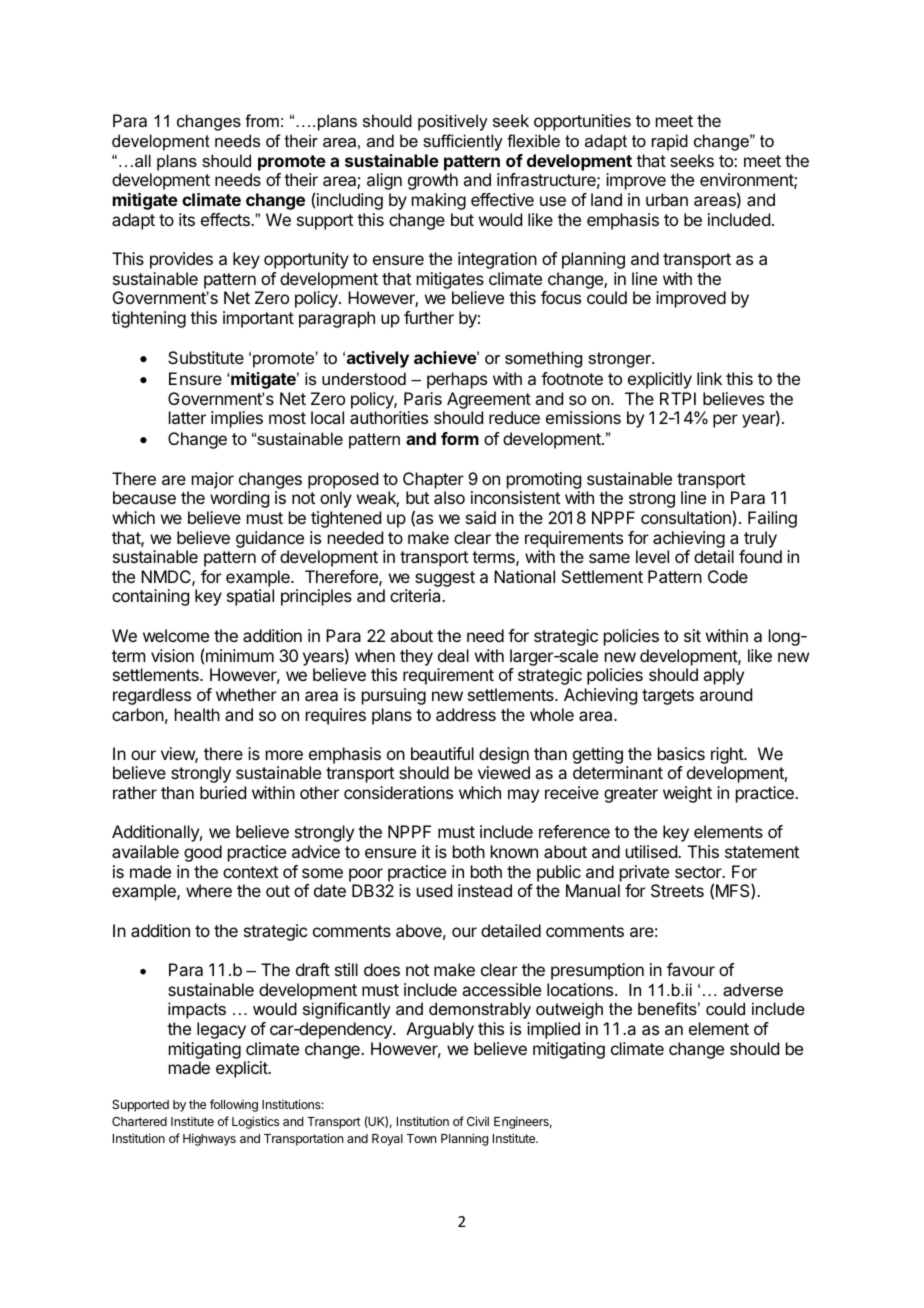  Describe the element at coordinates (234, 1105) in the screenshot. I see `following` at that location.
